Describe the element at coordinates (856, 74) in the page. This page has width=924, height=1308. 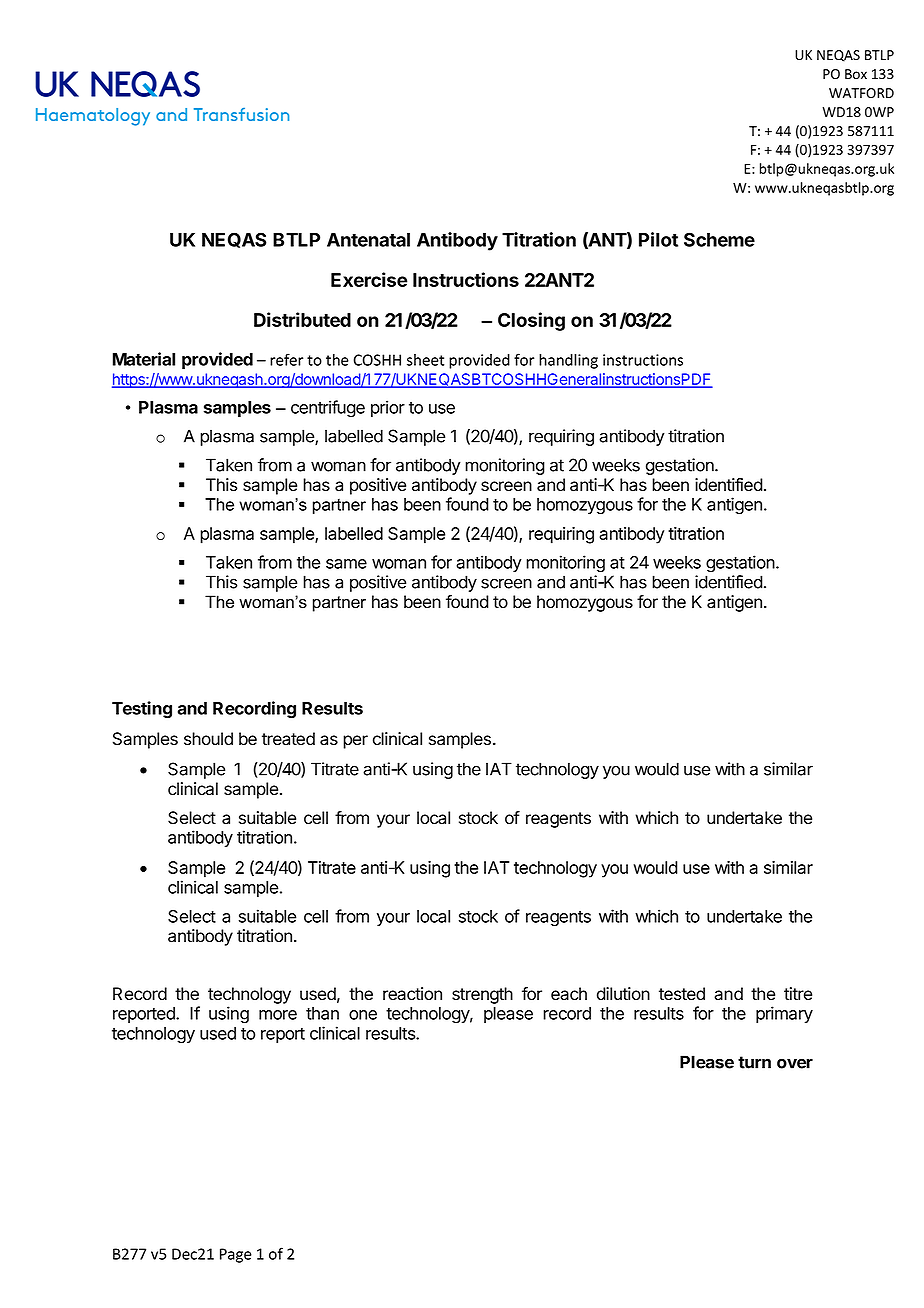
I see `Box` at that location.
